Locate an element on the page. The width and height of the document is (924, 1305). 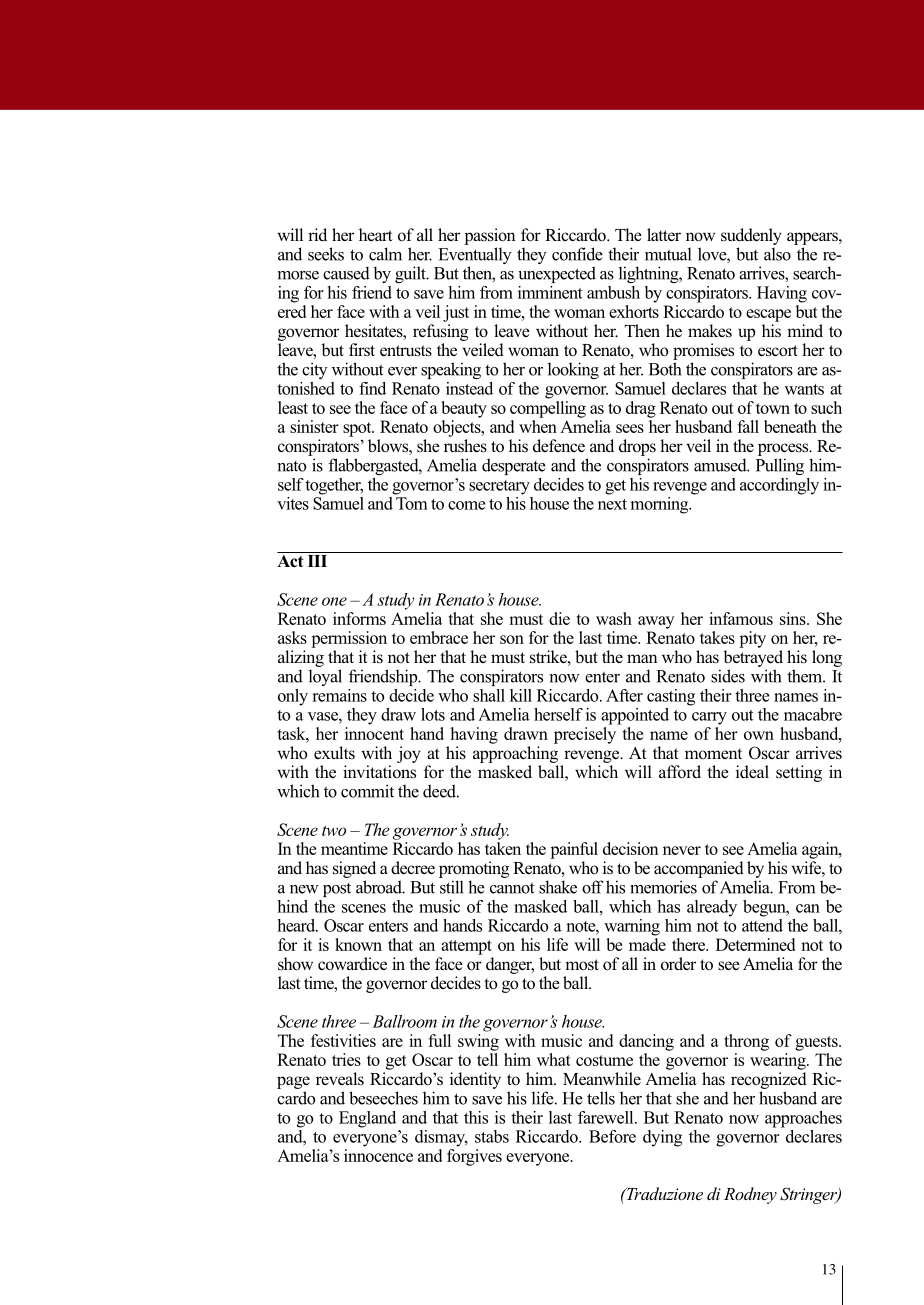
Before is located at coordinates (612, 1136).
